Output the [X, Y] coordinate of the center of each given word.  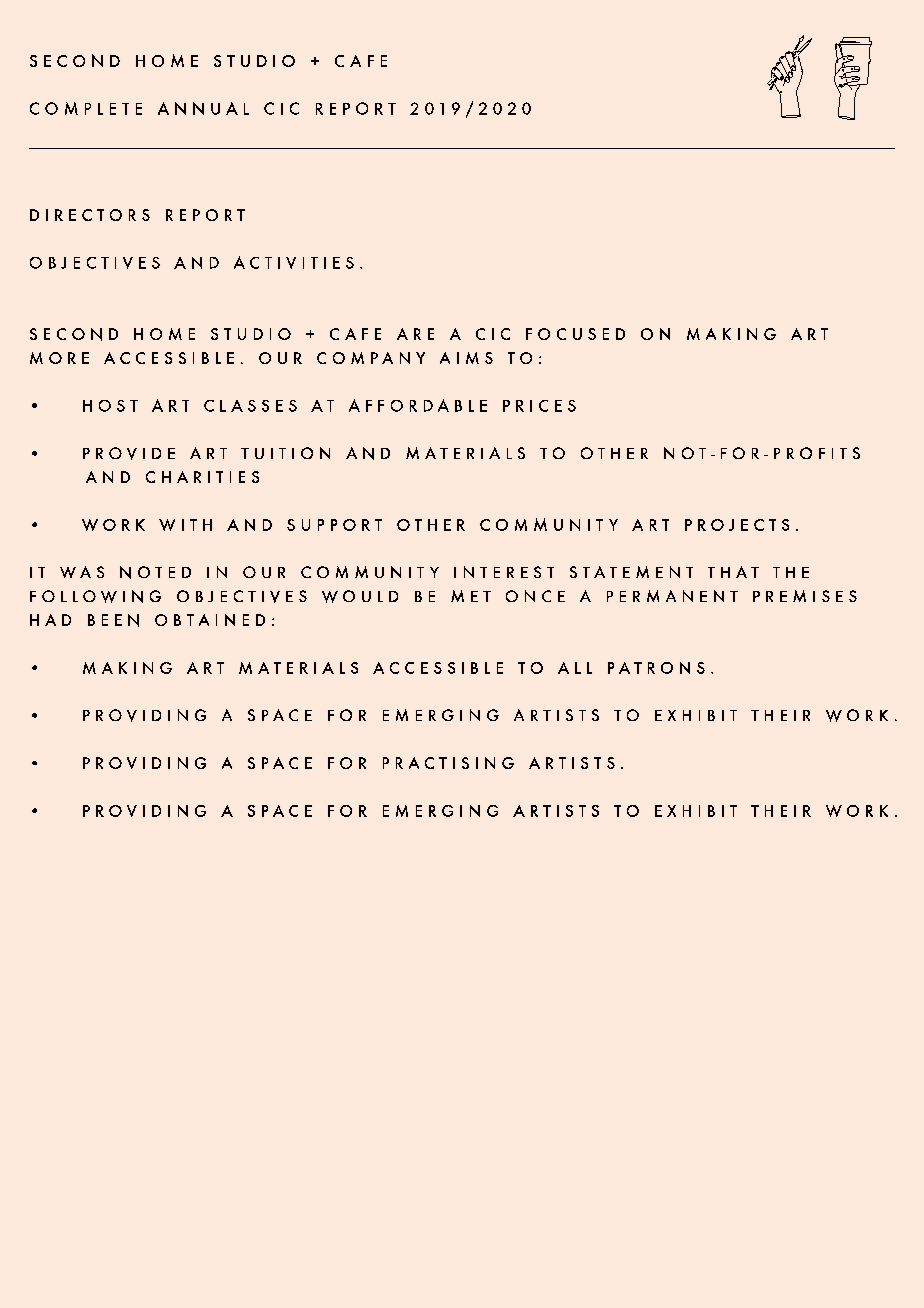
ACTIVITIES [294, 262]
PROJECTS [737, 525]
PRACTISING [448, 763]
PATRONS [656, 668]
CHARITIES [202, 477]
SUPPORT [334, 525]
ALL [575, 668]
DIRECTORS [90, 215]
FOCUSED [575, 334]
